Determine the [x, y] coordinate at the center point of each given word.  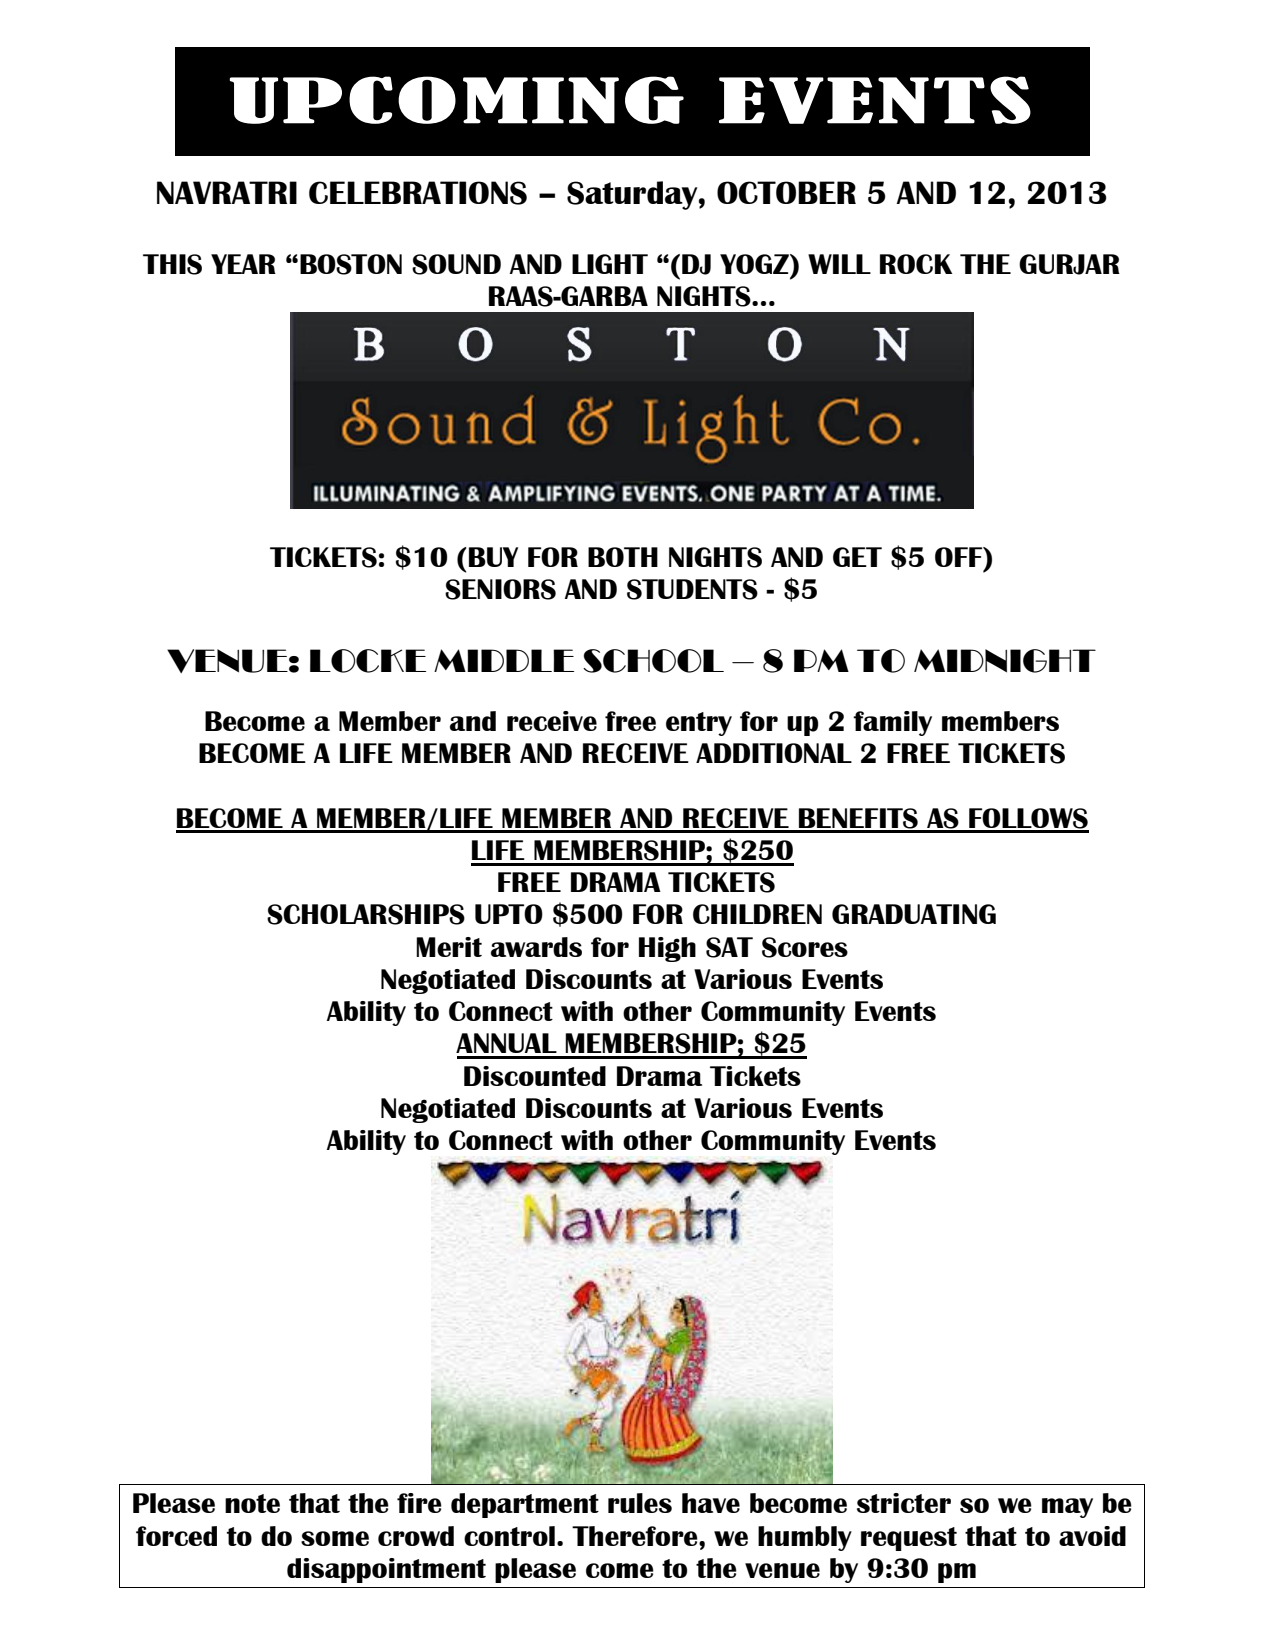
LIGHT [610, 264]
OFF [960, 557]
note [252, 1503]
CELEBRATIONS [418, 193]
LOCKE [368, 661]
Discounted [535, 1076]
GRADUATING [914, 914]
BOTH [623, 557]
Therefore [636, 1536]
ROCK [916, 264]
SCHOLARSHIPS [366, 914]
